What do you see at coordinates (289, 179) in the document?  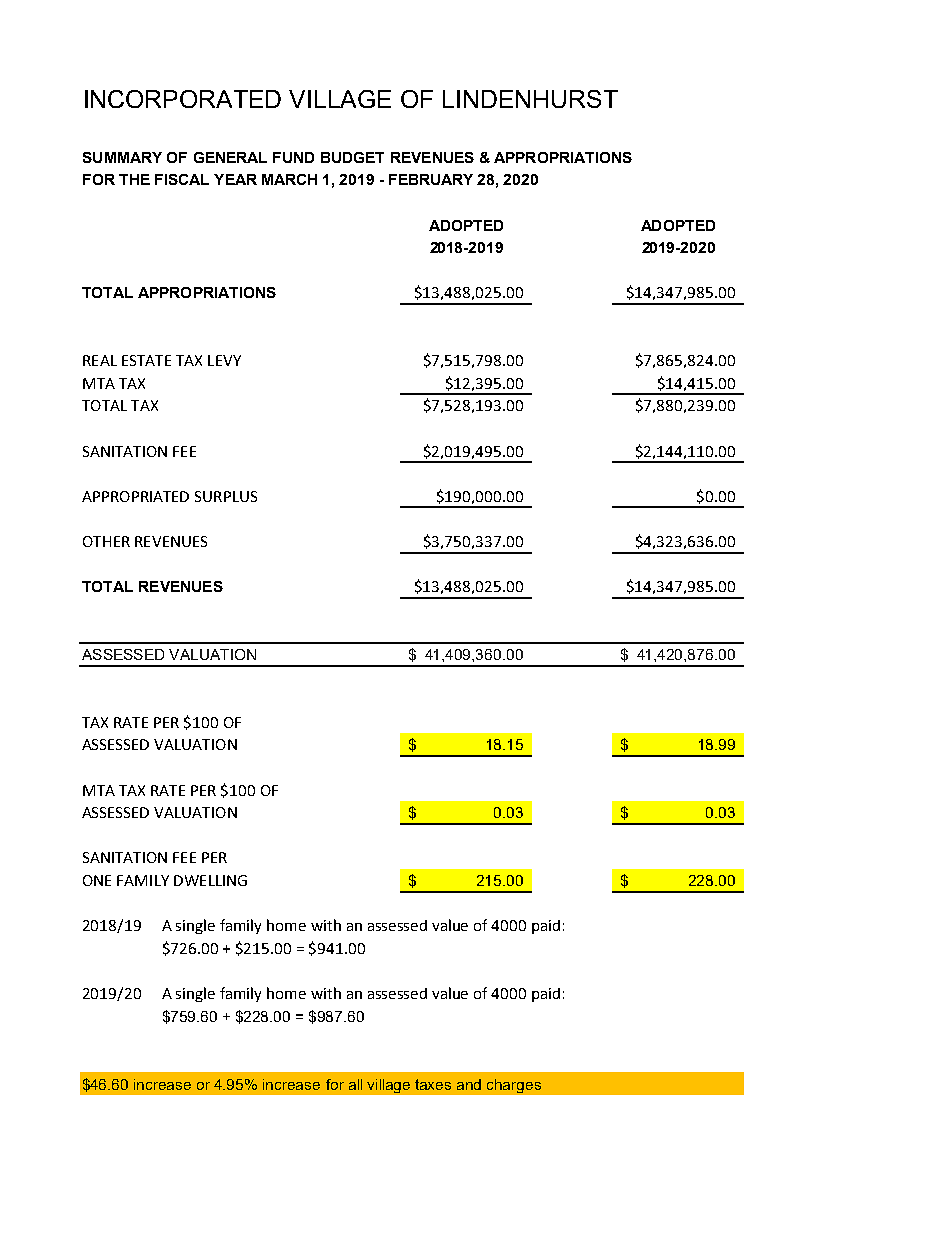 I see `MARCH` at bounding box center [289, 179].
